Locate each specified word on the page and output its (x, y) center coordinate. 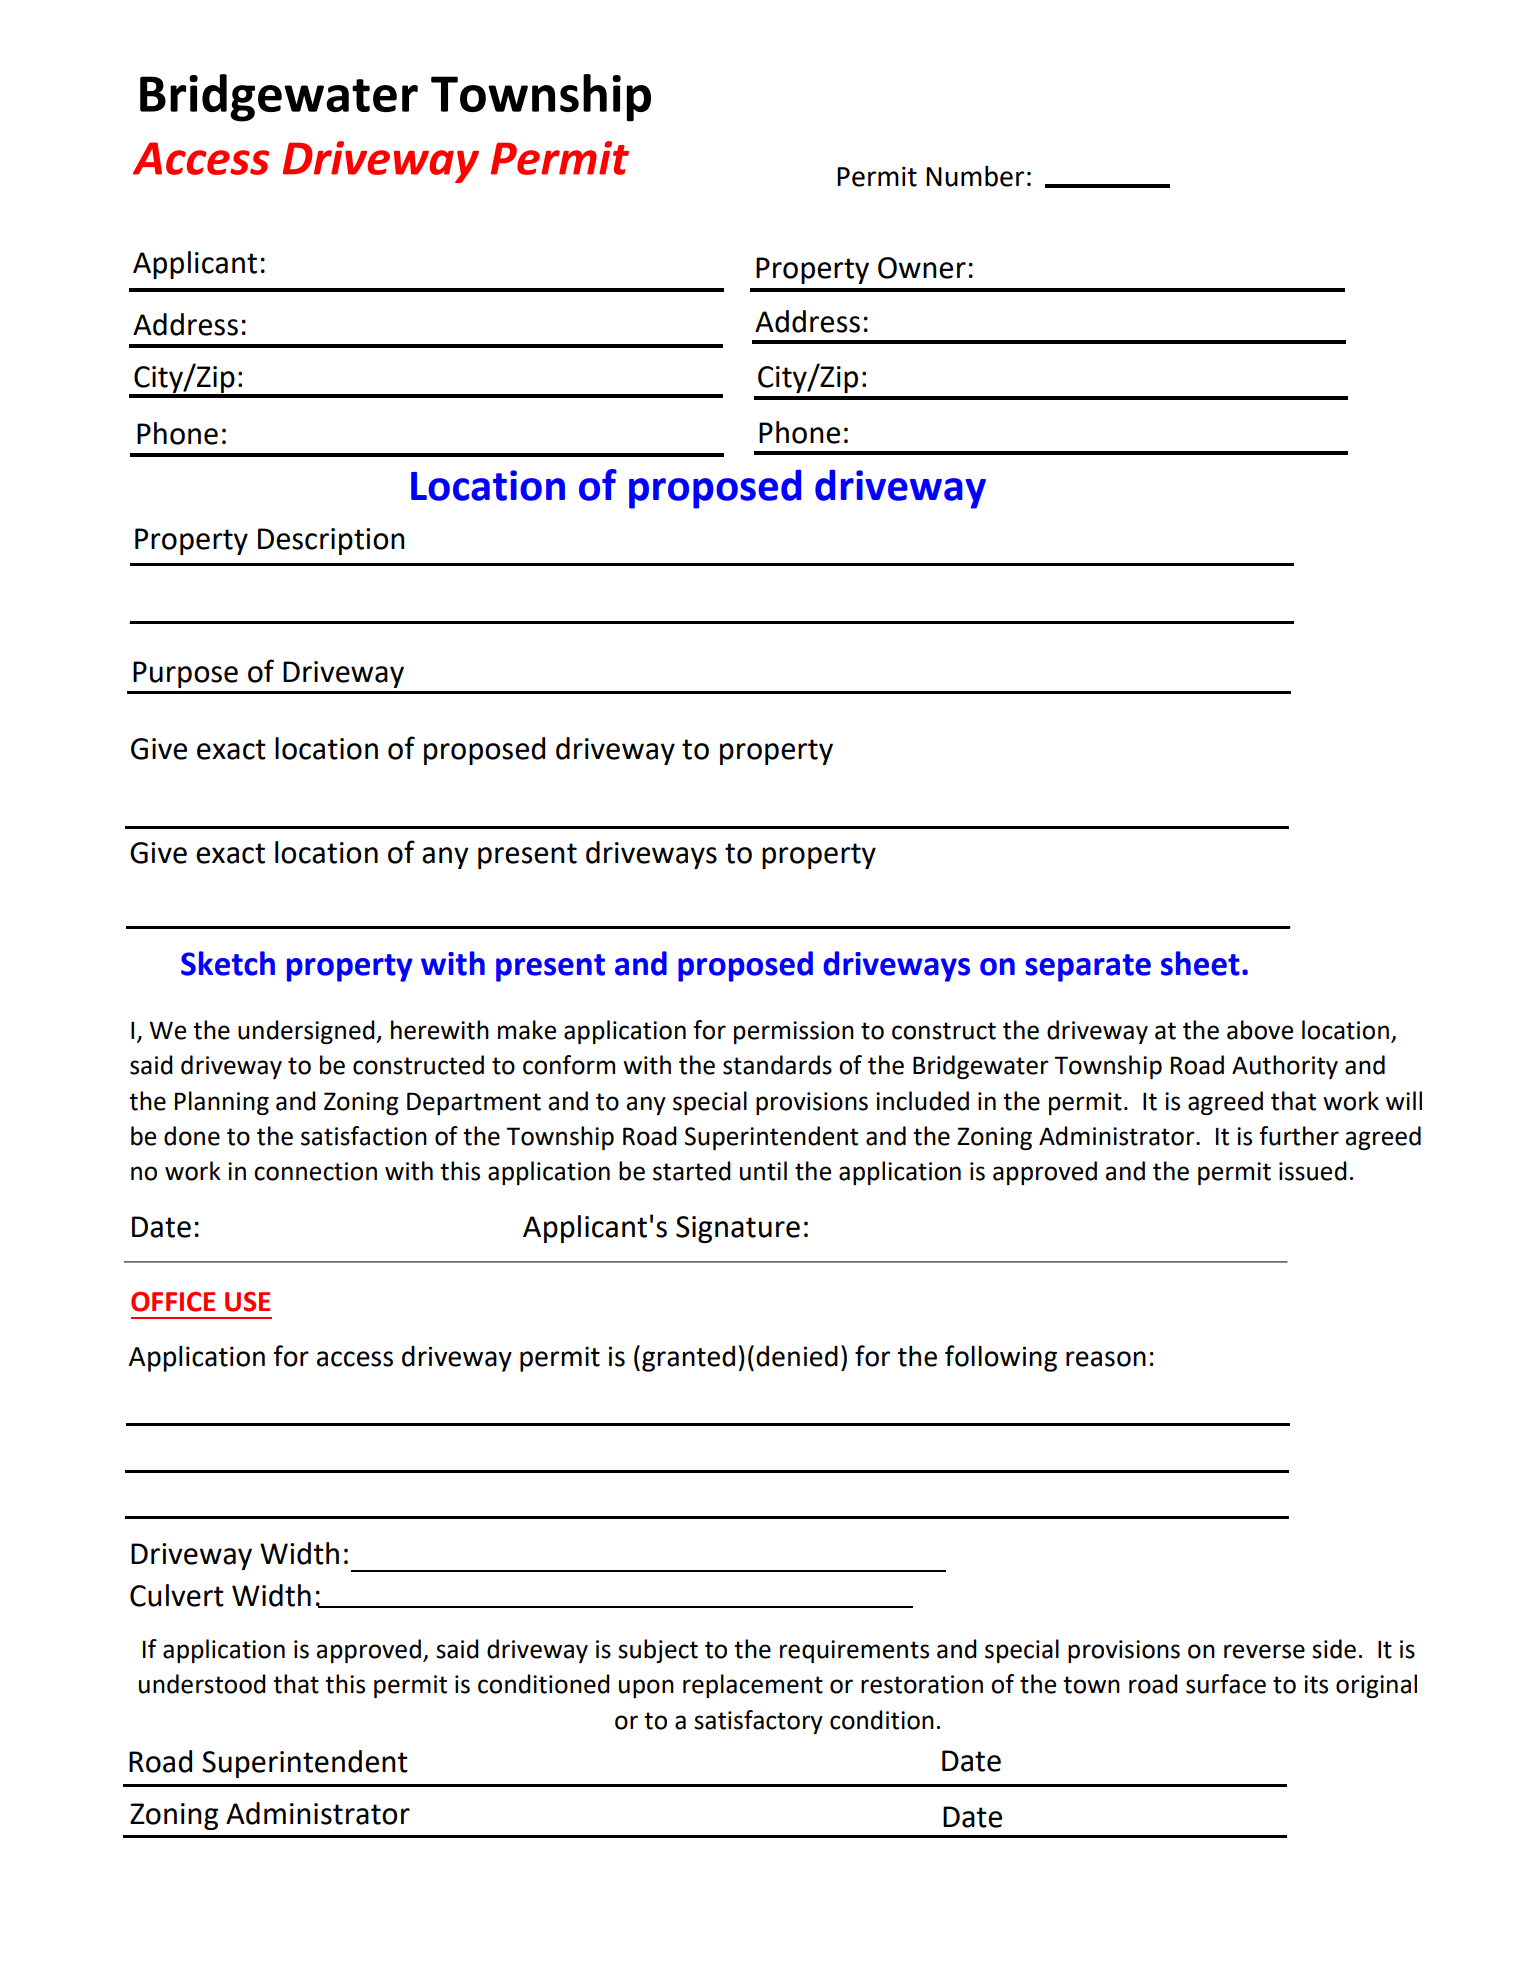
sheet (1200, 963)
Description (331, 541)
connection (315, 1171)
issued (1313, 1171)
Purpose (185, 674)
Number (975, 176)
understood (202, 1684)
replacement (753, 1686)
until (763, 1171)
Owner (922, 268)
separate (1088, 968)
